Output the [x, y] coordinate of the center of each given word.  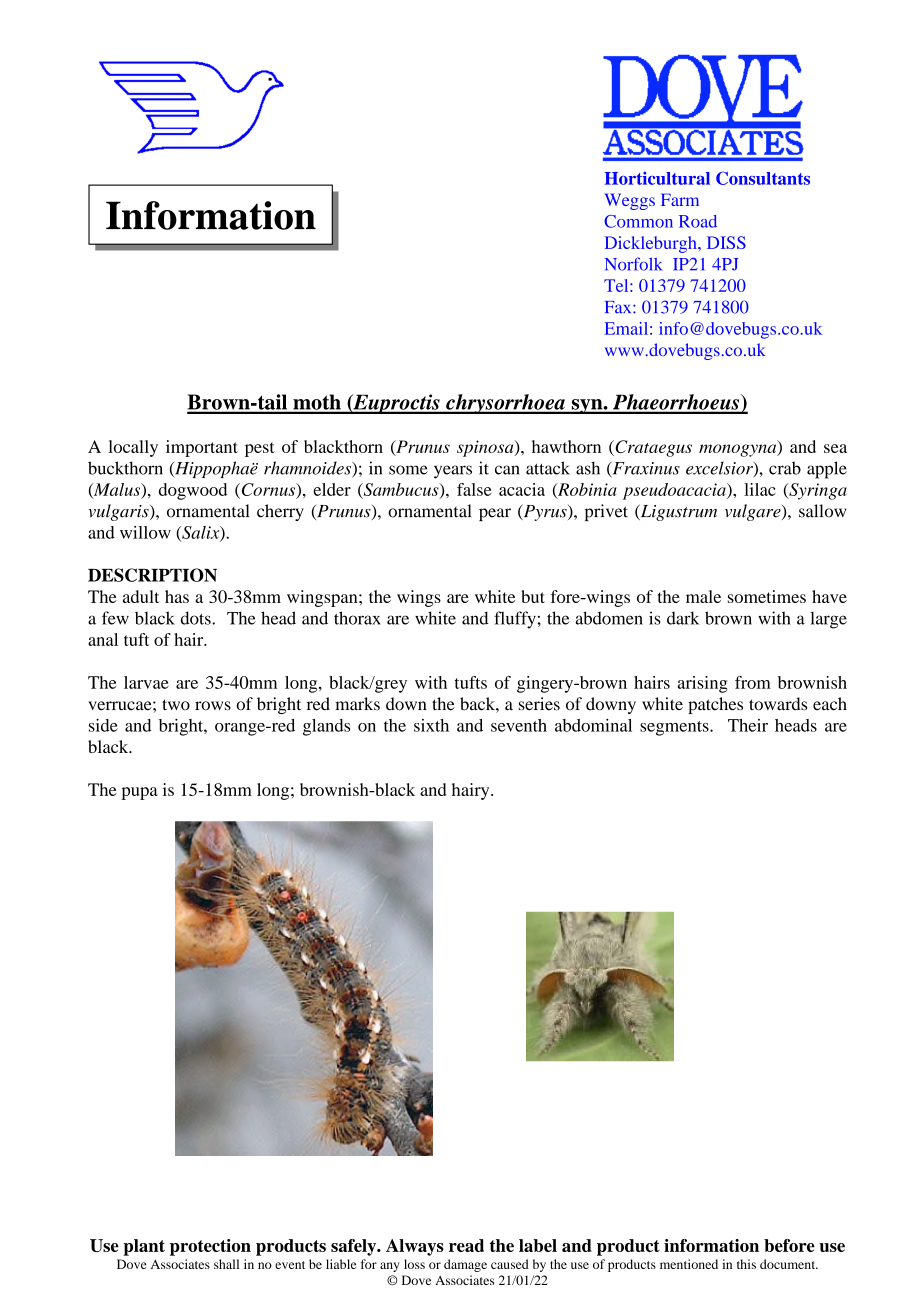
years [453, 472]
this [746, 1264]
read [466, 1245]
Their [748, 725]
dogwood [193, 491]
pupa [140, 793]
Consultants [763, 178]
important [202, 448]
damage [465, 1265]
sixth [431, 725]
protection [210, 1247]
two [176, 705]
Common [638, 221]
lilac [760, 489]
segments [675, 728]
